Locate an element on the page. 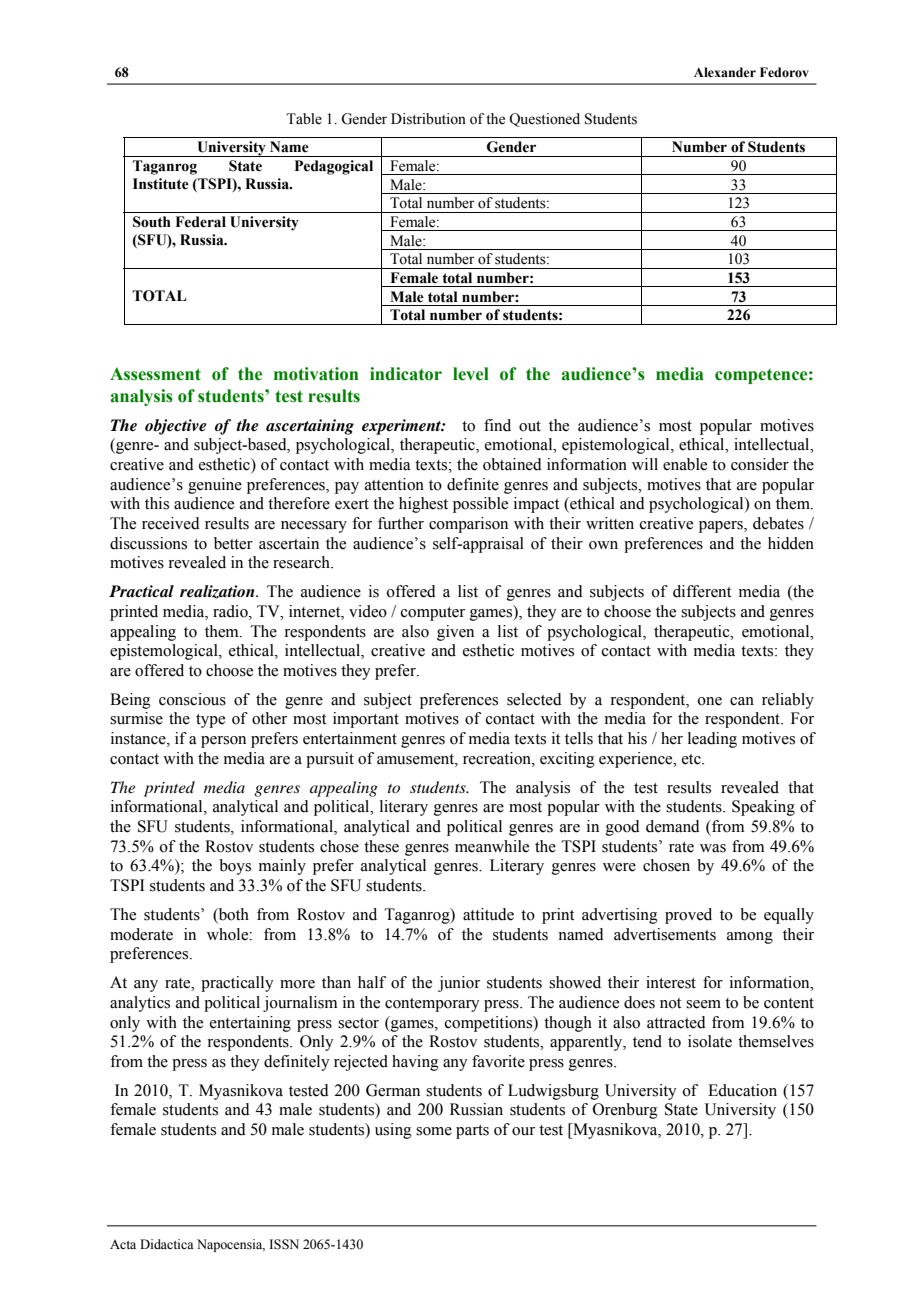 The width and height of the document is (924, 1308). Distribution is located at coordinates (428, 119).
